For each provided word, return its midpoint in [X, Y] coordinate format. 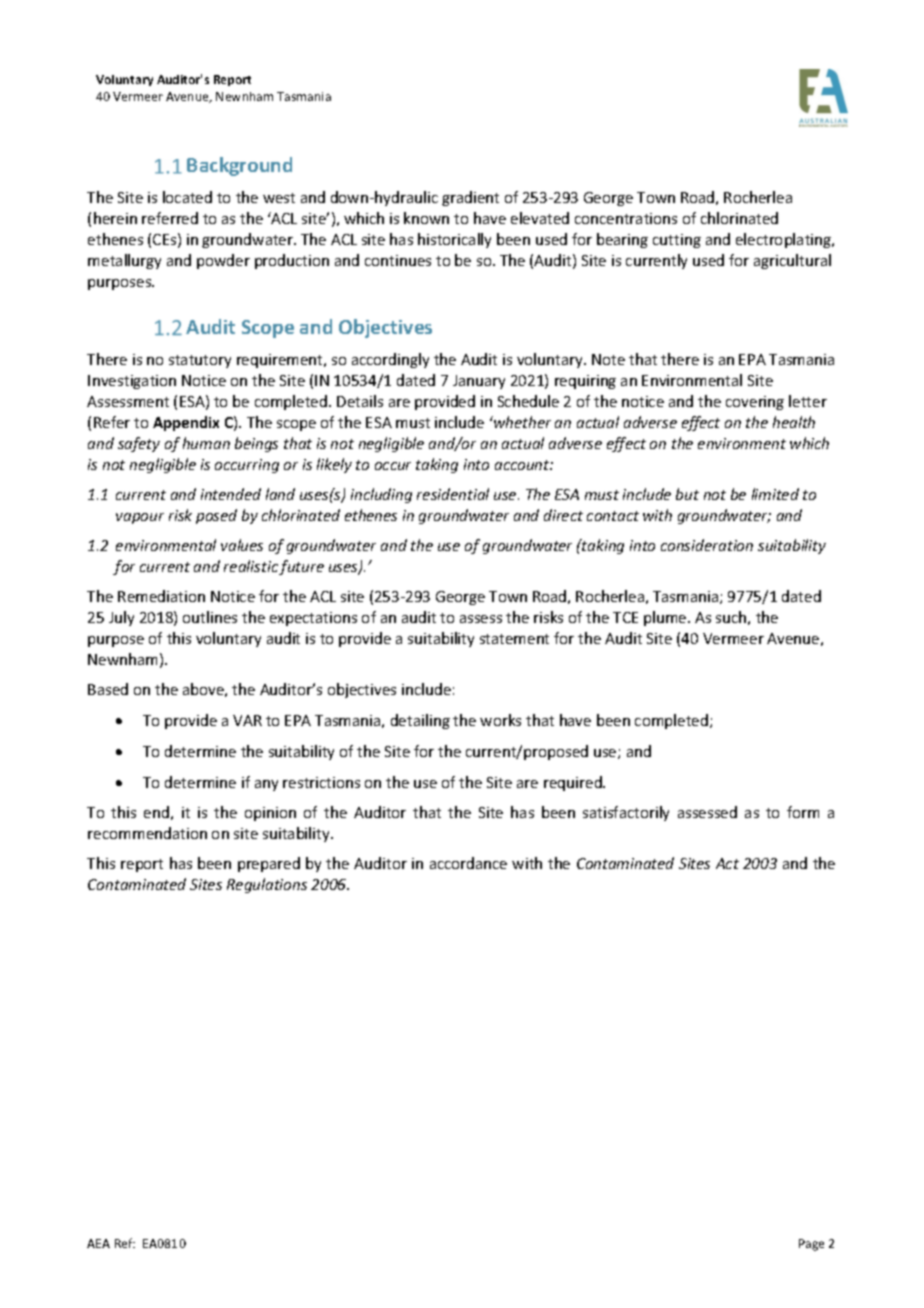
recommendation [147, 833]
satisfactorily [626, 813]
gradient [470, 198]
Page [811, 1245]
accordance [468, 863]
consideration [707, 545]
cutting [677, 241]
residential [453, 494]
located [187, 197]
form [803, 812]
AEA [98, 1243]
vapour [140, 518]
